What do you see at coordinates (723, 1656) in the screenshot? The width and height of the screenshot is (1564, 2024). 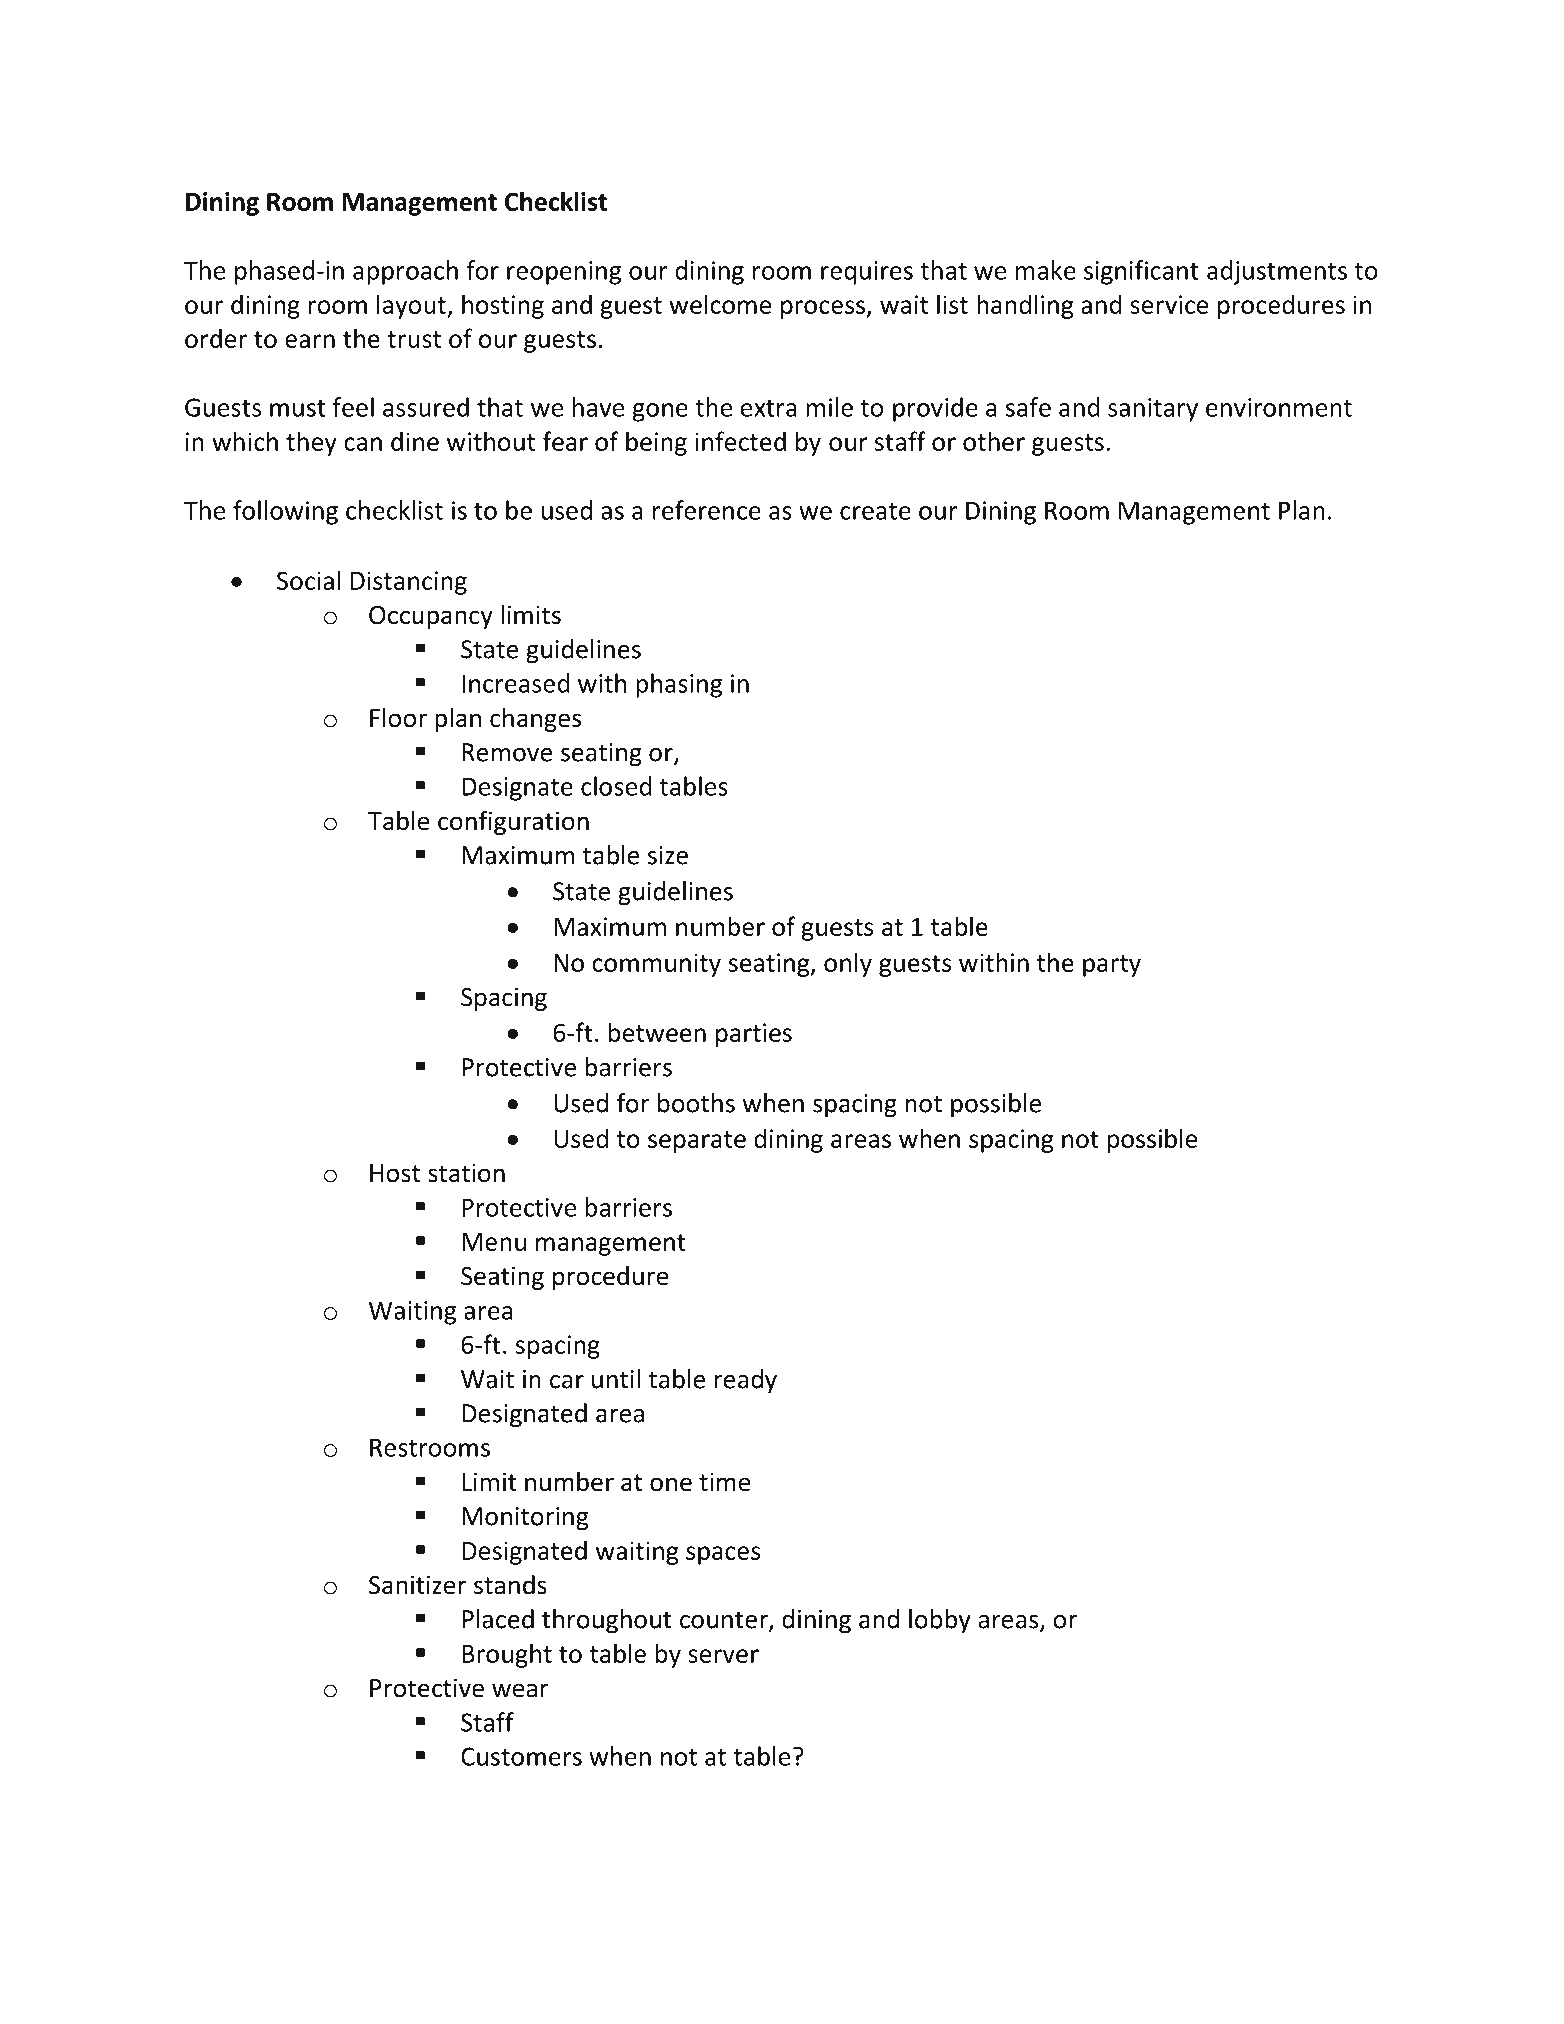 I see `server` at bounding box center [723, 1656].
